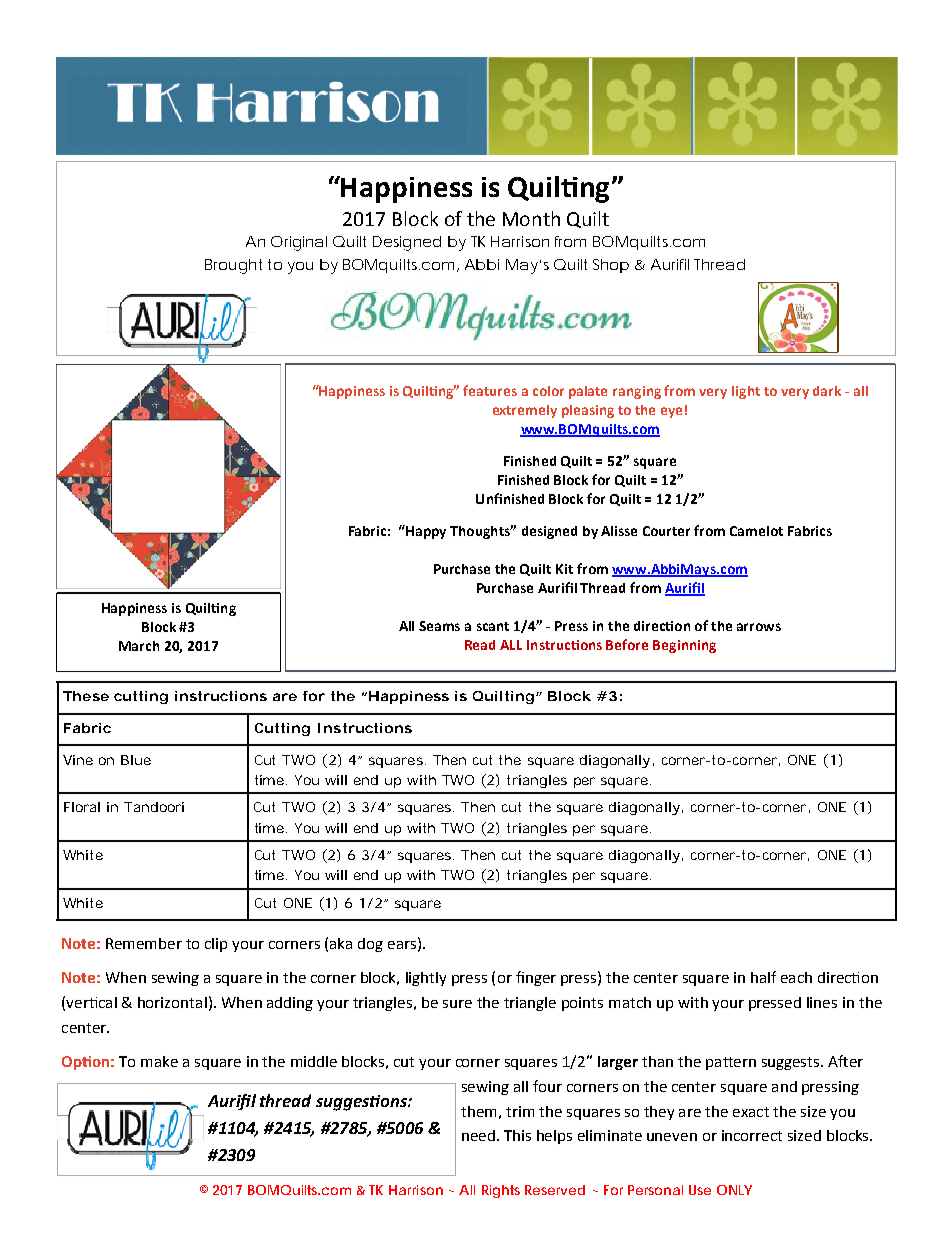  I want to click on Brought, so click(233, 266).
